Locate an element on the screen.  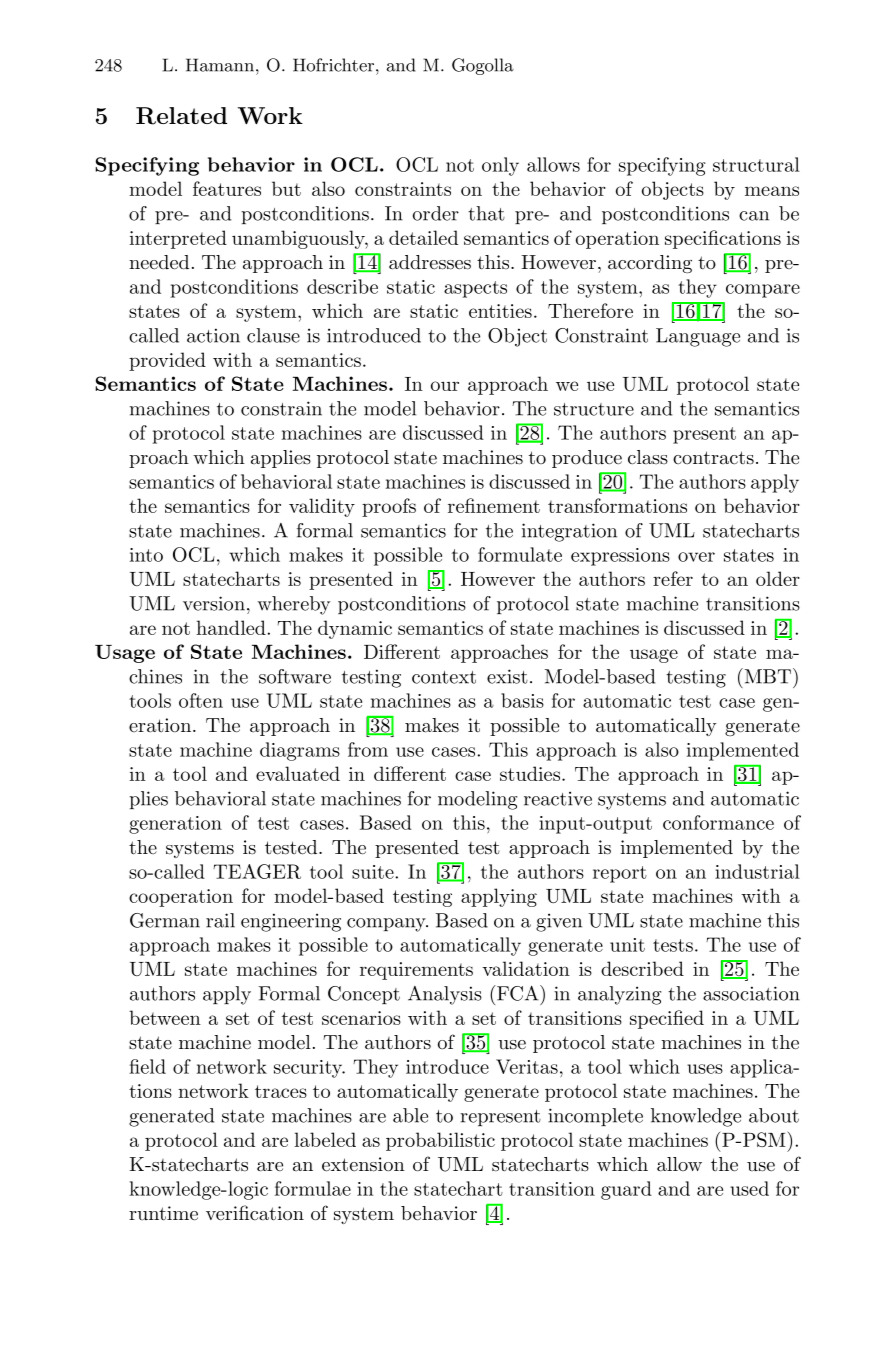
suite is located at coordinates (374, 872).
